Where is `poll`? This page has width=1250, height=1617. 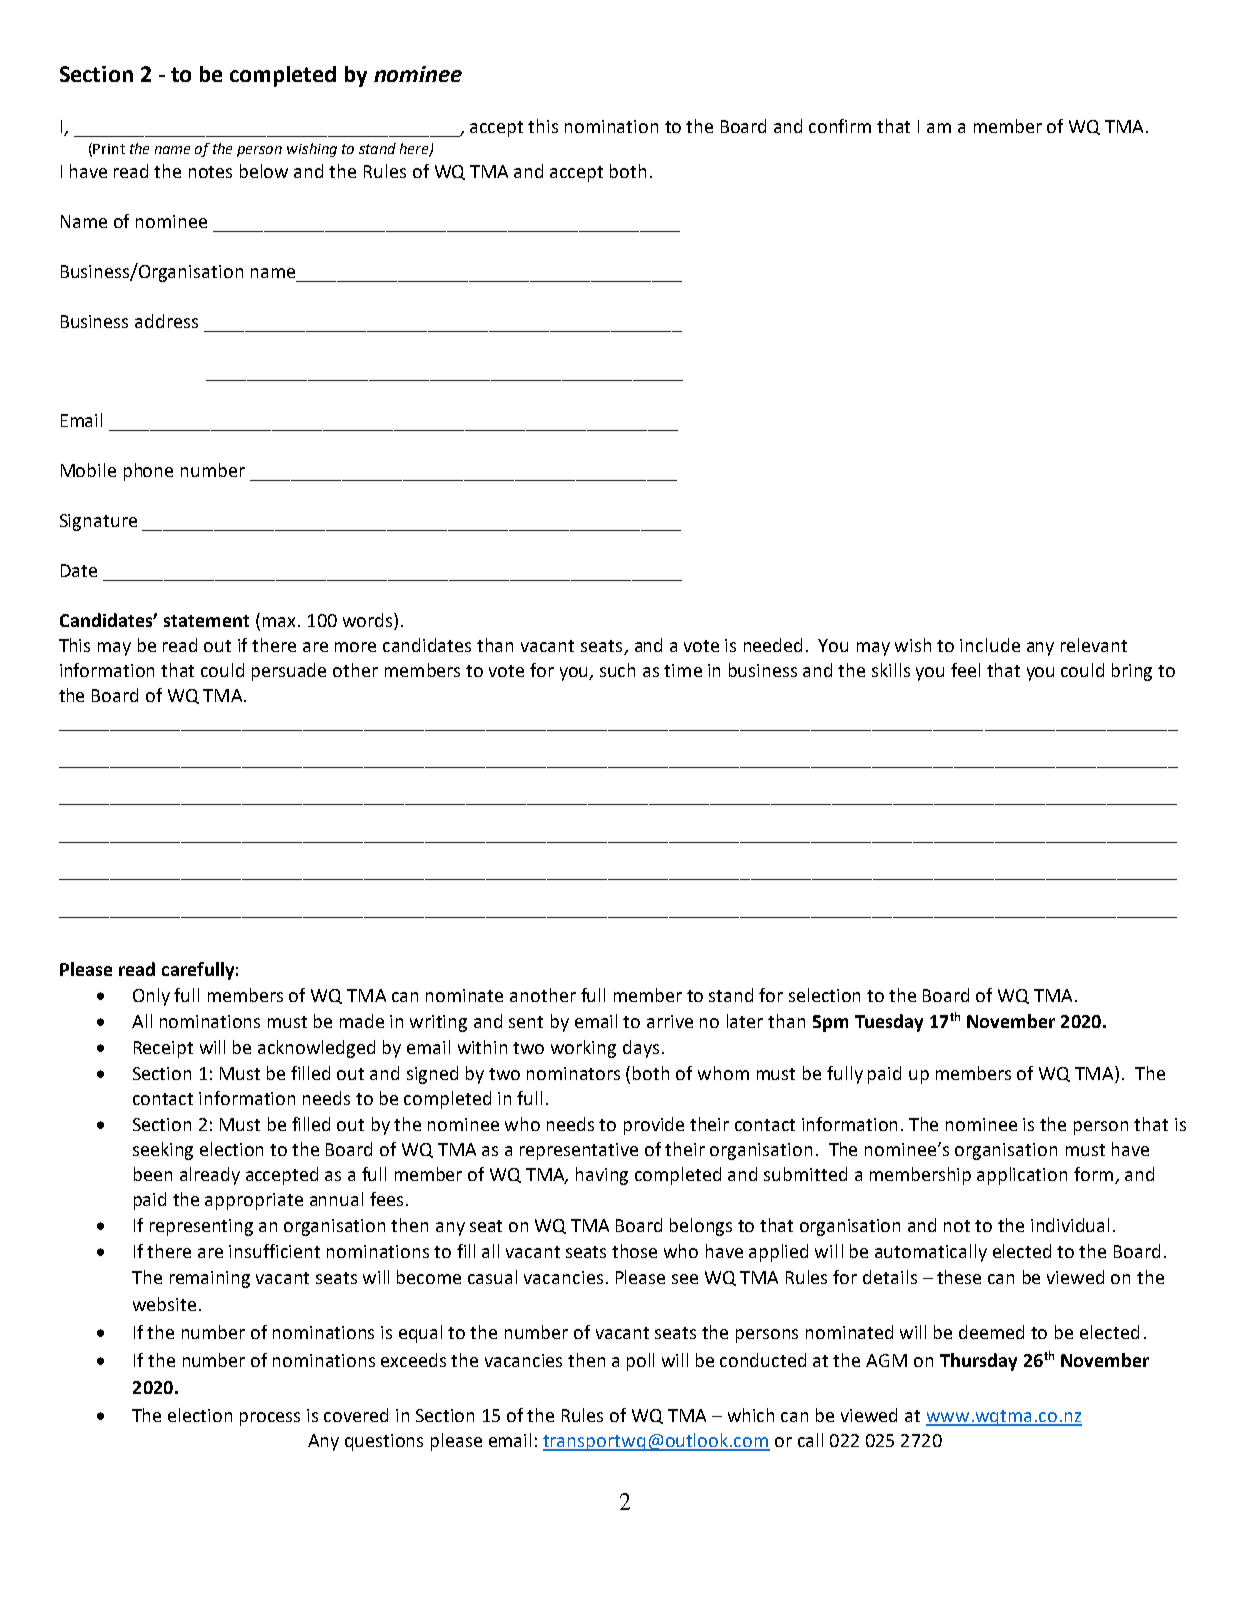
poll is located at coordinates (640, 1362).
